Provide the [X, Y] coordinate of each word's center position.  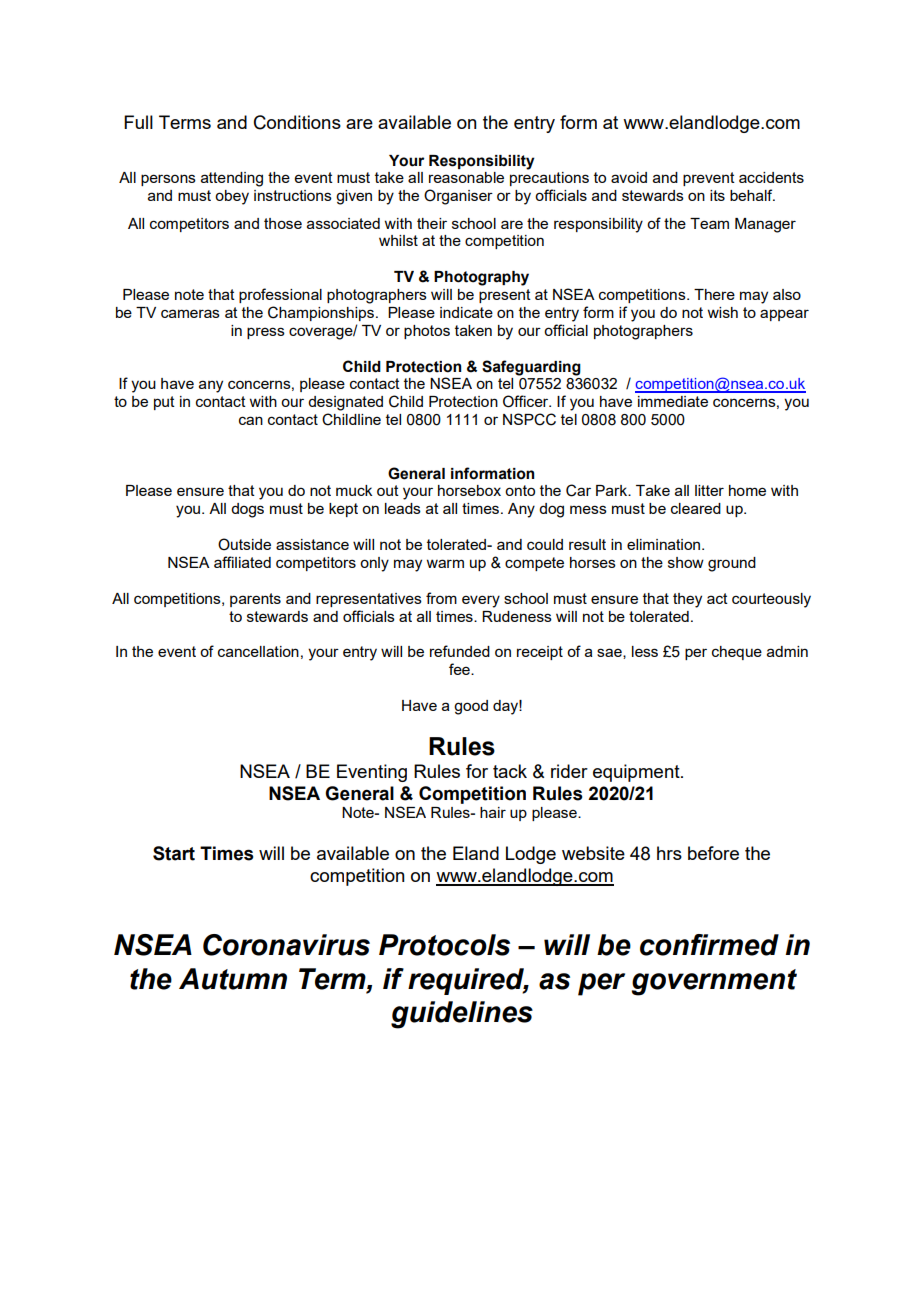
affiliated [242, 562]
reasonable [466, 177]
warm [445, 563]
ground [732, 564]
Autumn [233, 979]
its [717, 195]
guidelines [462, 1015]
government [714, 982]
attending [232, 179]
